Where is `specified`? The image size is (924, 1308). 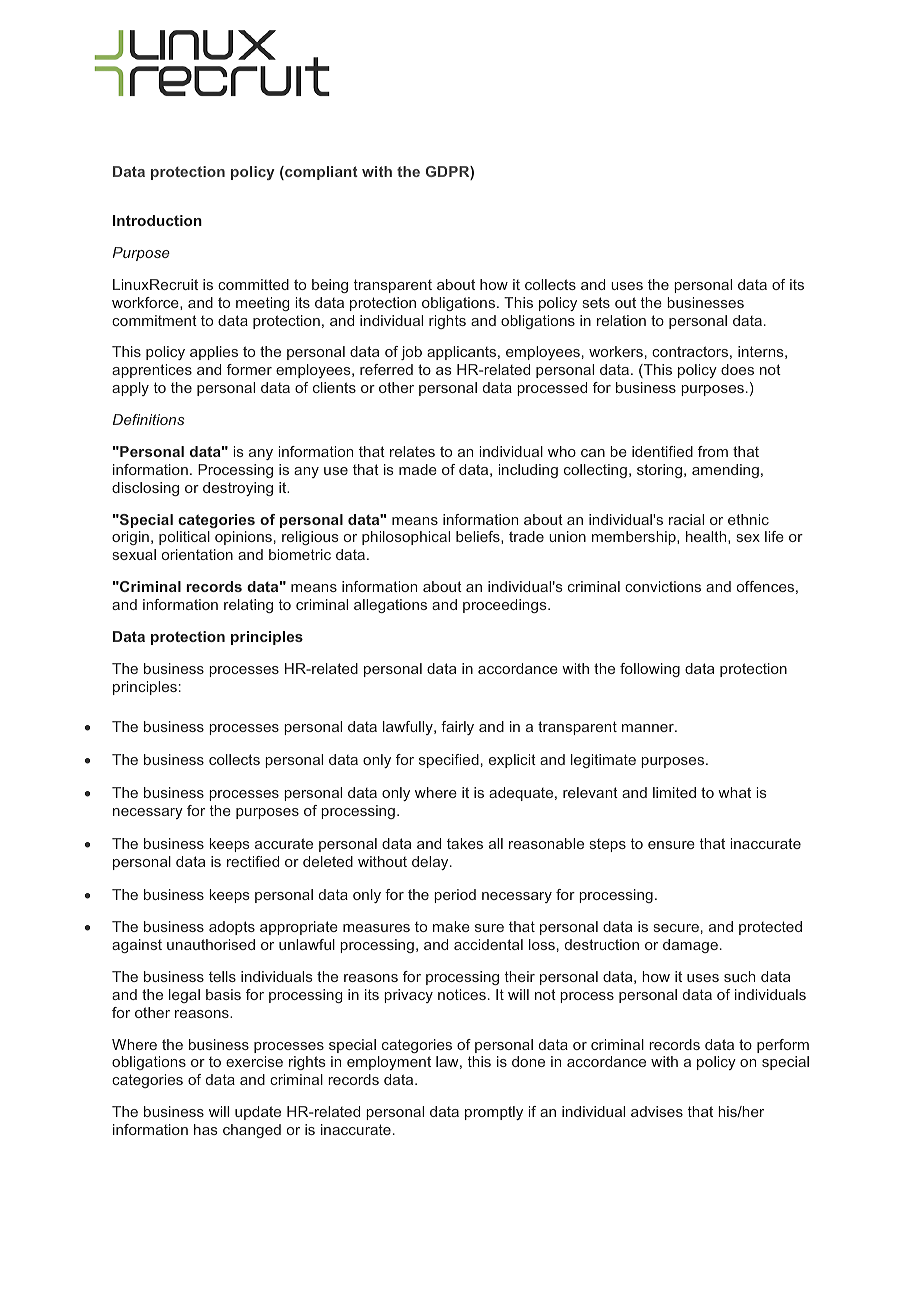 specified is located at coordinates (449, 761).
